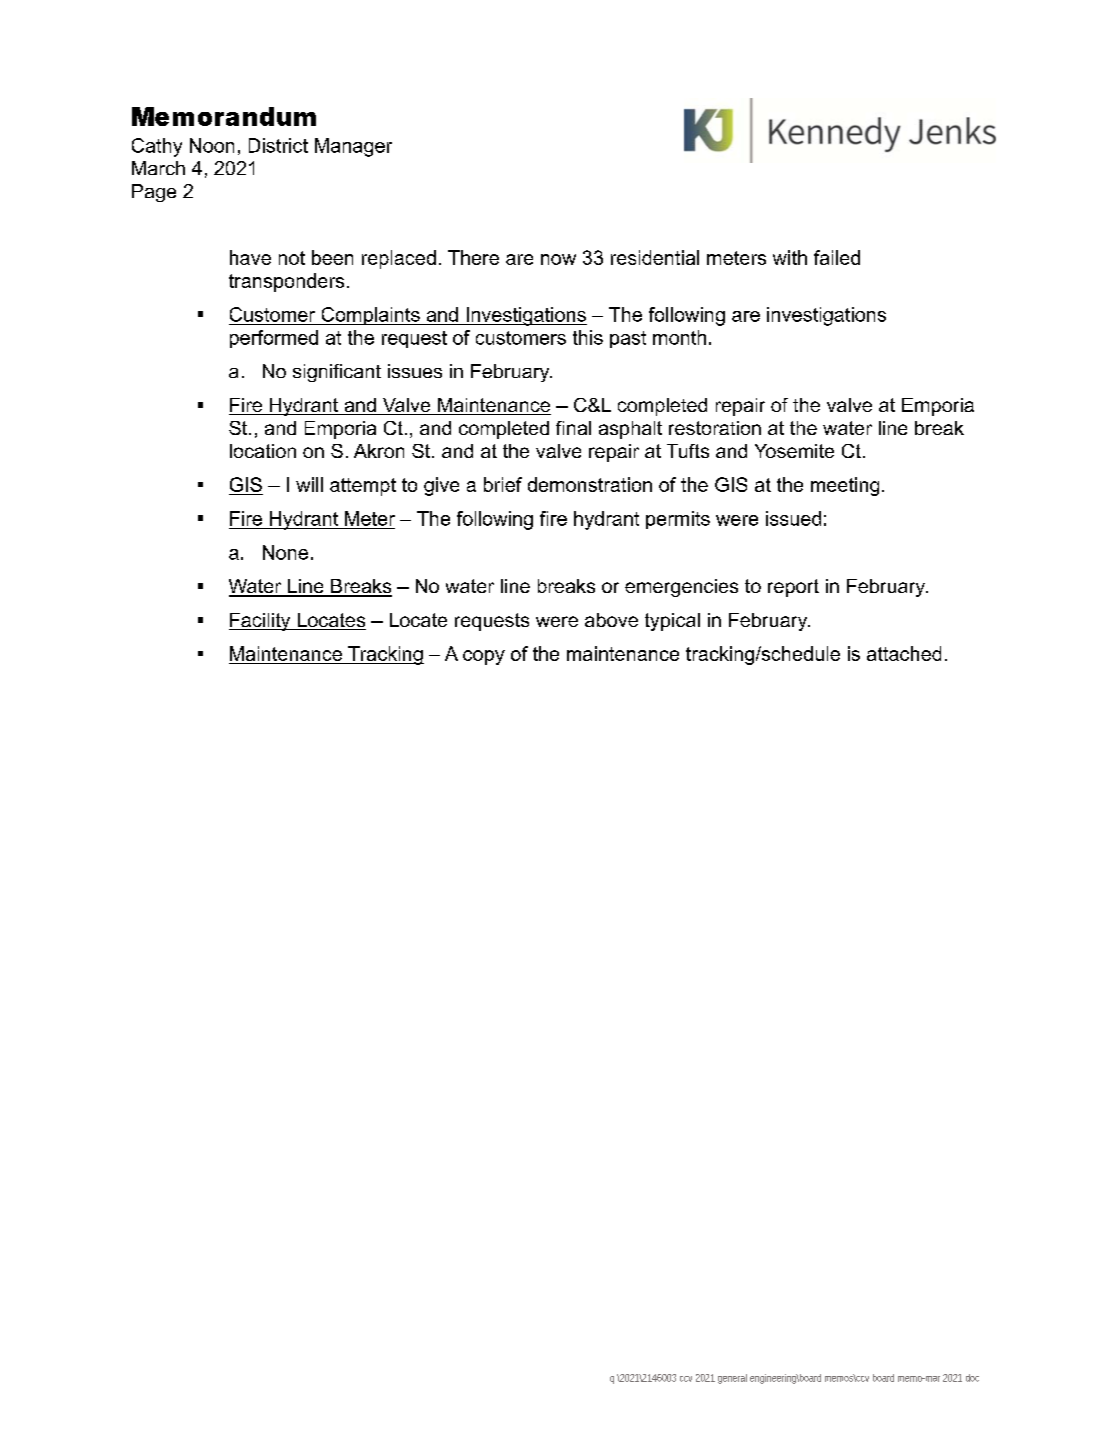 This document has height=1436, width=1110. I want to click on general, so click(732, 1379).
